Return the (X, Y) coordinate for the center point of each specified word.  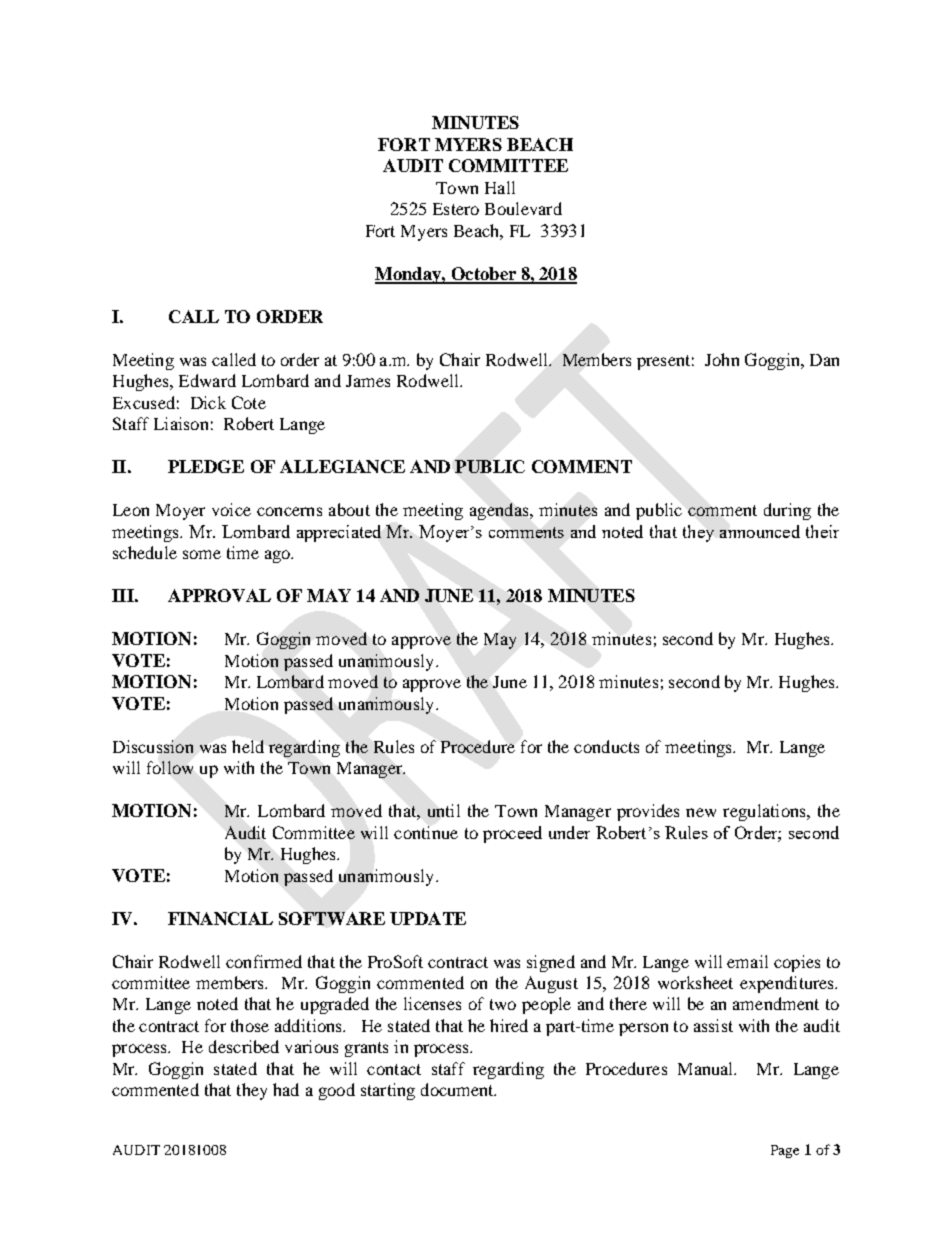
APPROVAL (219, 595)
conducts (606, 746)
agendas (500, 511)
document (458, 1089)
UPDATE (428, 918)
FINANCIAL (220, 918)
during (787, 511)
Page (785, 1151)
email (747, 961)
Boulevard (523, 208)
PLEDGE (206, 466)
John (722, 359)
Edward (207, 380)
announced (760, 531)
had (286, 1089)
